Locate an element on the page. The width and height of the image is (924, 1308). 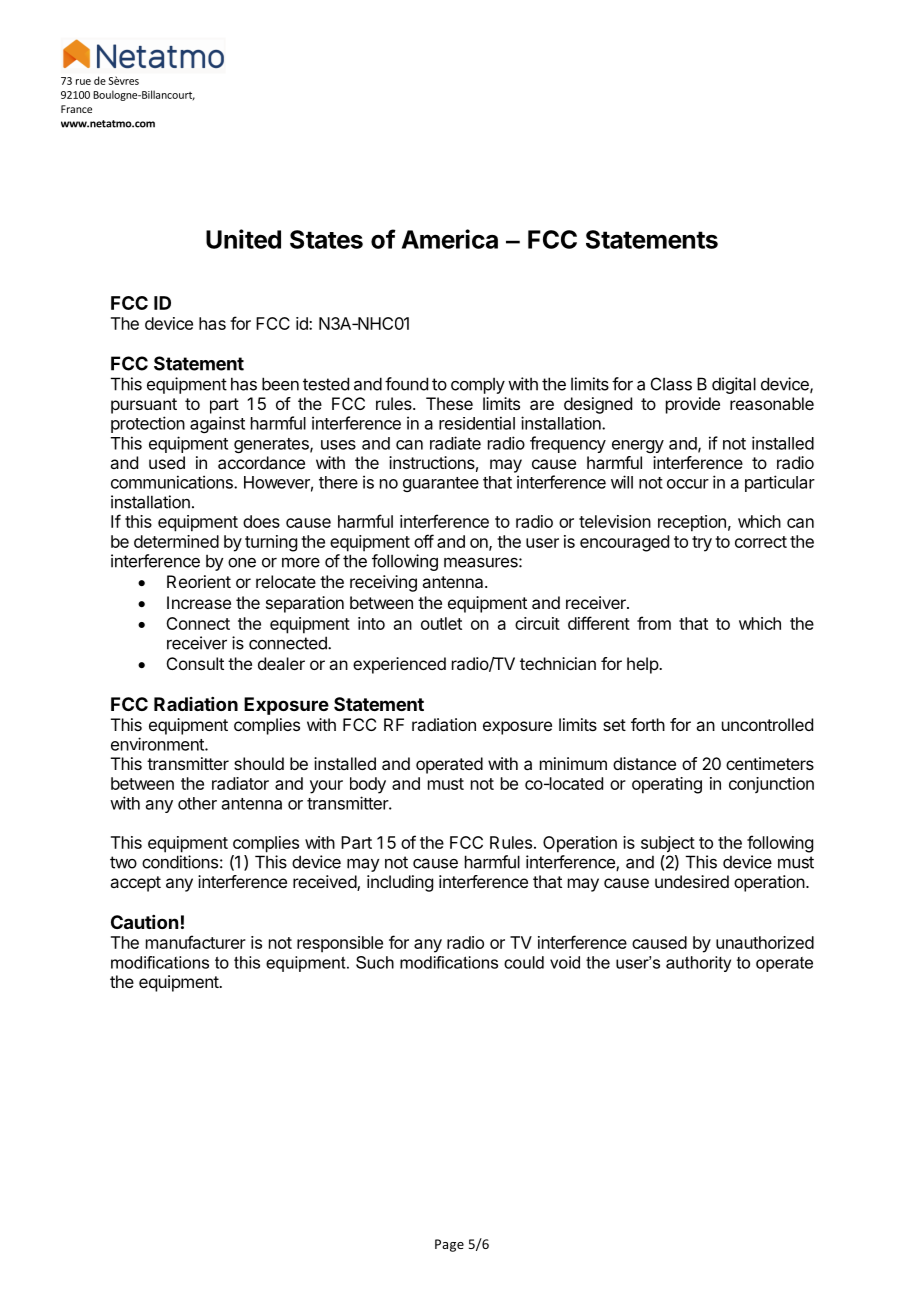
authority is located at coordinates (698, 964).
